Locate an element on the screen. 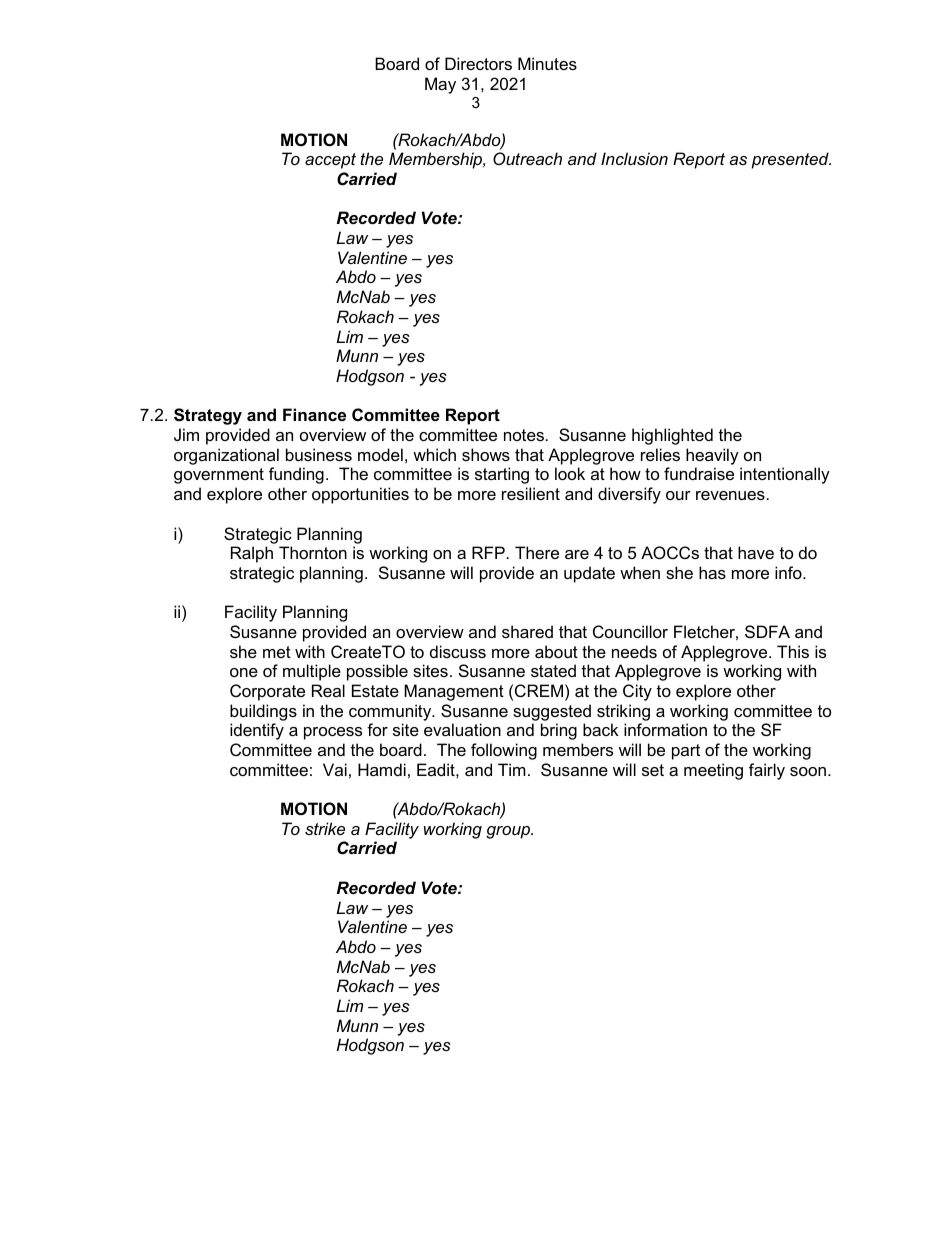  heavily is located at coordinates (712, 456).
